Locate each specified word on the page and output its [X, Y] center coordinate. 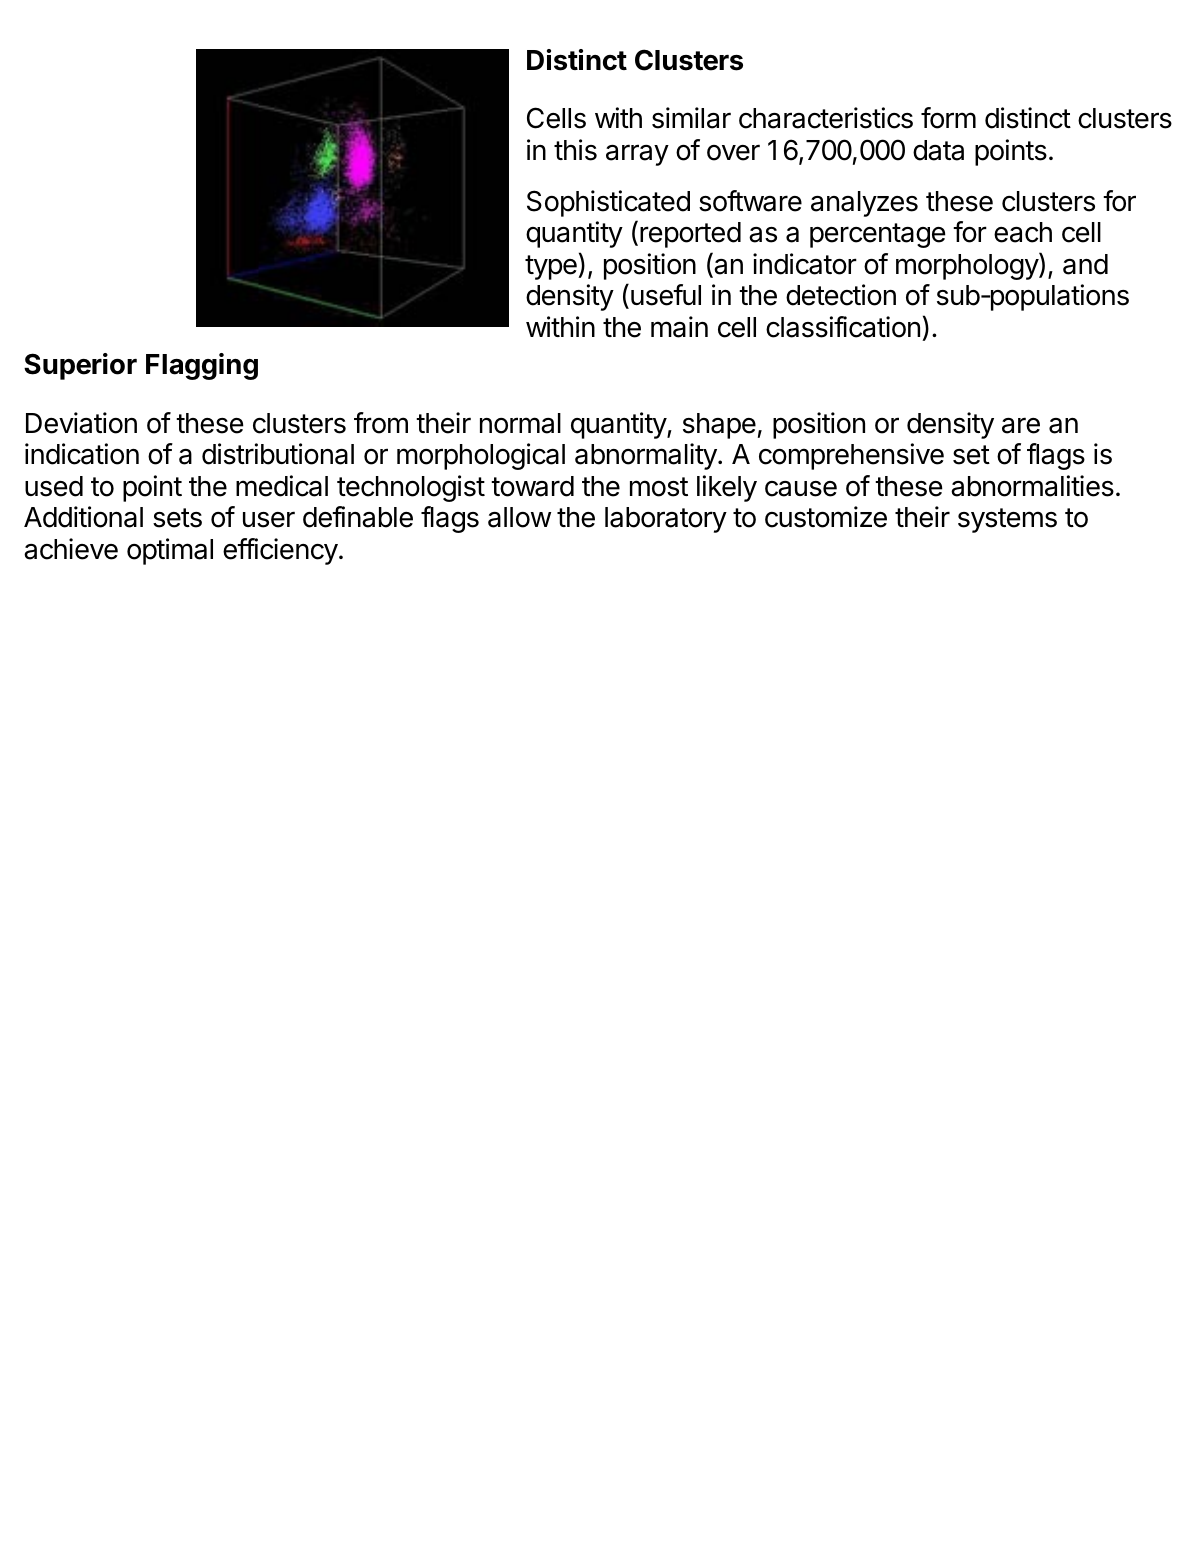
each [1023, 232]
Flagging [202, 366]
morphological [481, 456]
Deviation [81, 423]
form [948, 118]
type [552, 267]
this [575, 150]
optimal [170, 551]
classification [843, 327]
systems [1007, 520]
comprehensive [851, 456]
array [637, 155]
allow [519, 517]
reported [690, 235]
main [679, 327]
